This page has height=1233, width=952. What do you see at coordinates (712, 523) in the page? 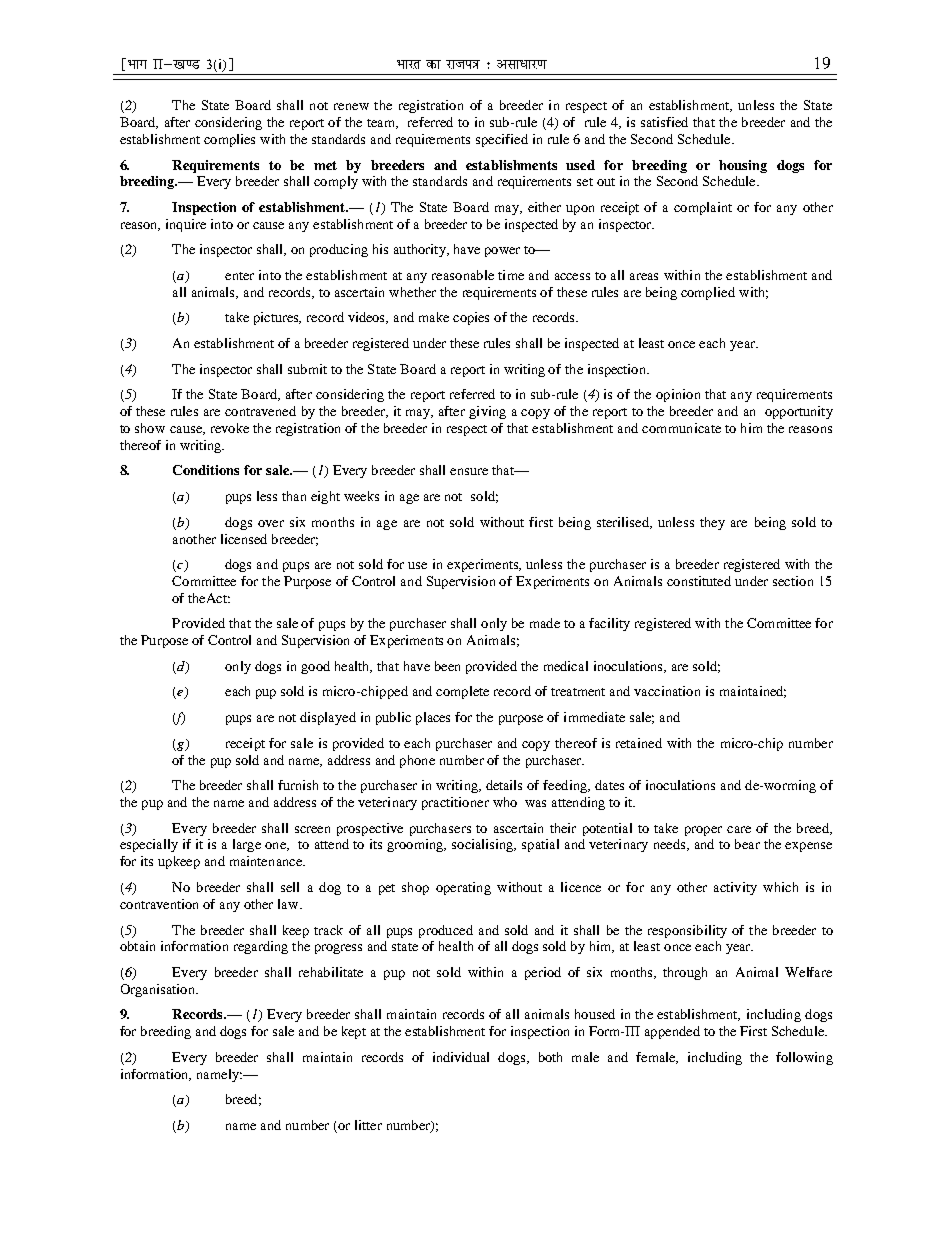
I see `they` at bounding box center [712, 523].
